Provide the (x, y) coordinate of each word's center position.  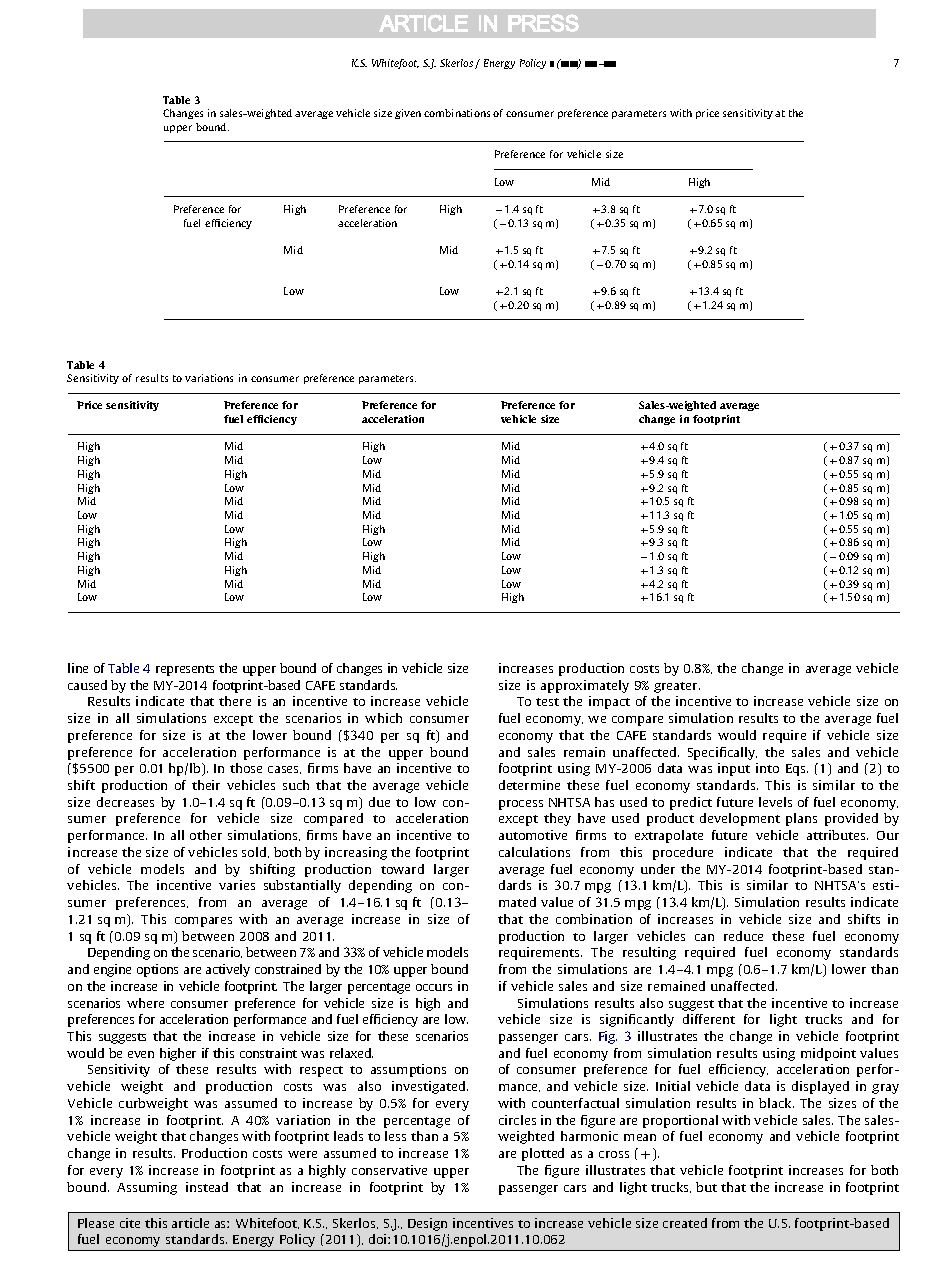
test (547, 702)
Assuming (147, 1188)
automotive (533, 835)
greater (677, 687)
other (206, 835)
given (408, 114)
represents (185, 670)
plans (801, 819)
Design (427, 1224)
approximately (585, 686)
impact (609, 702)
